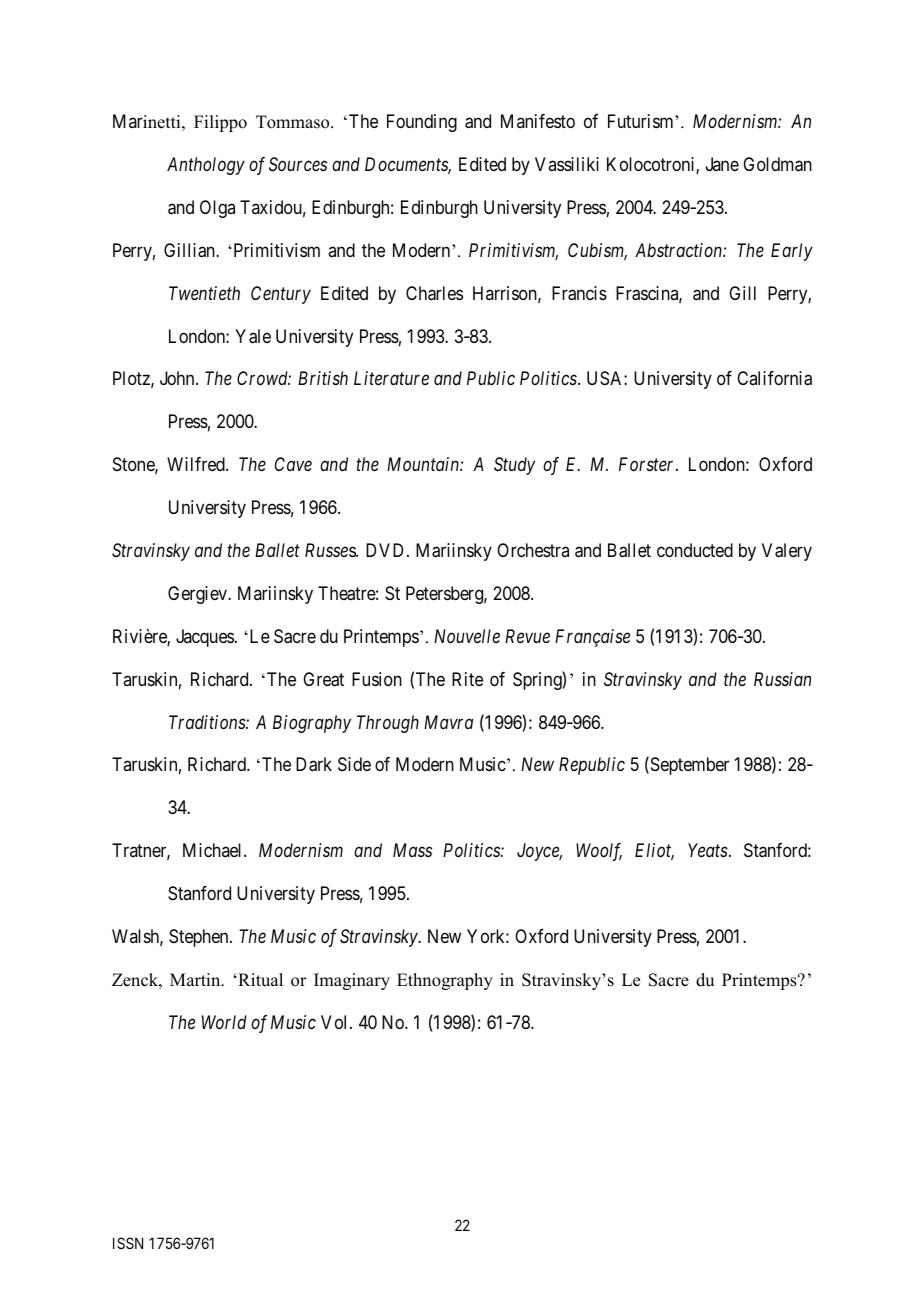 The image size is (924, 1308). What do you see at coordinates (206, 166) in the screenshot?
I see `Anthology` at bounding box center [206, 166].
